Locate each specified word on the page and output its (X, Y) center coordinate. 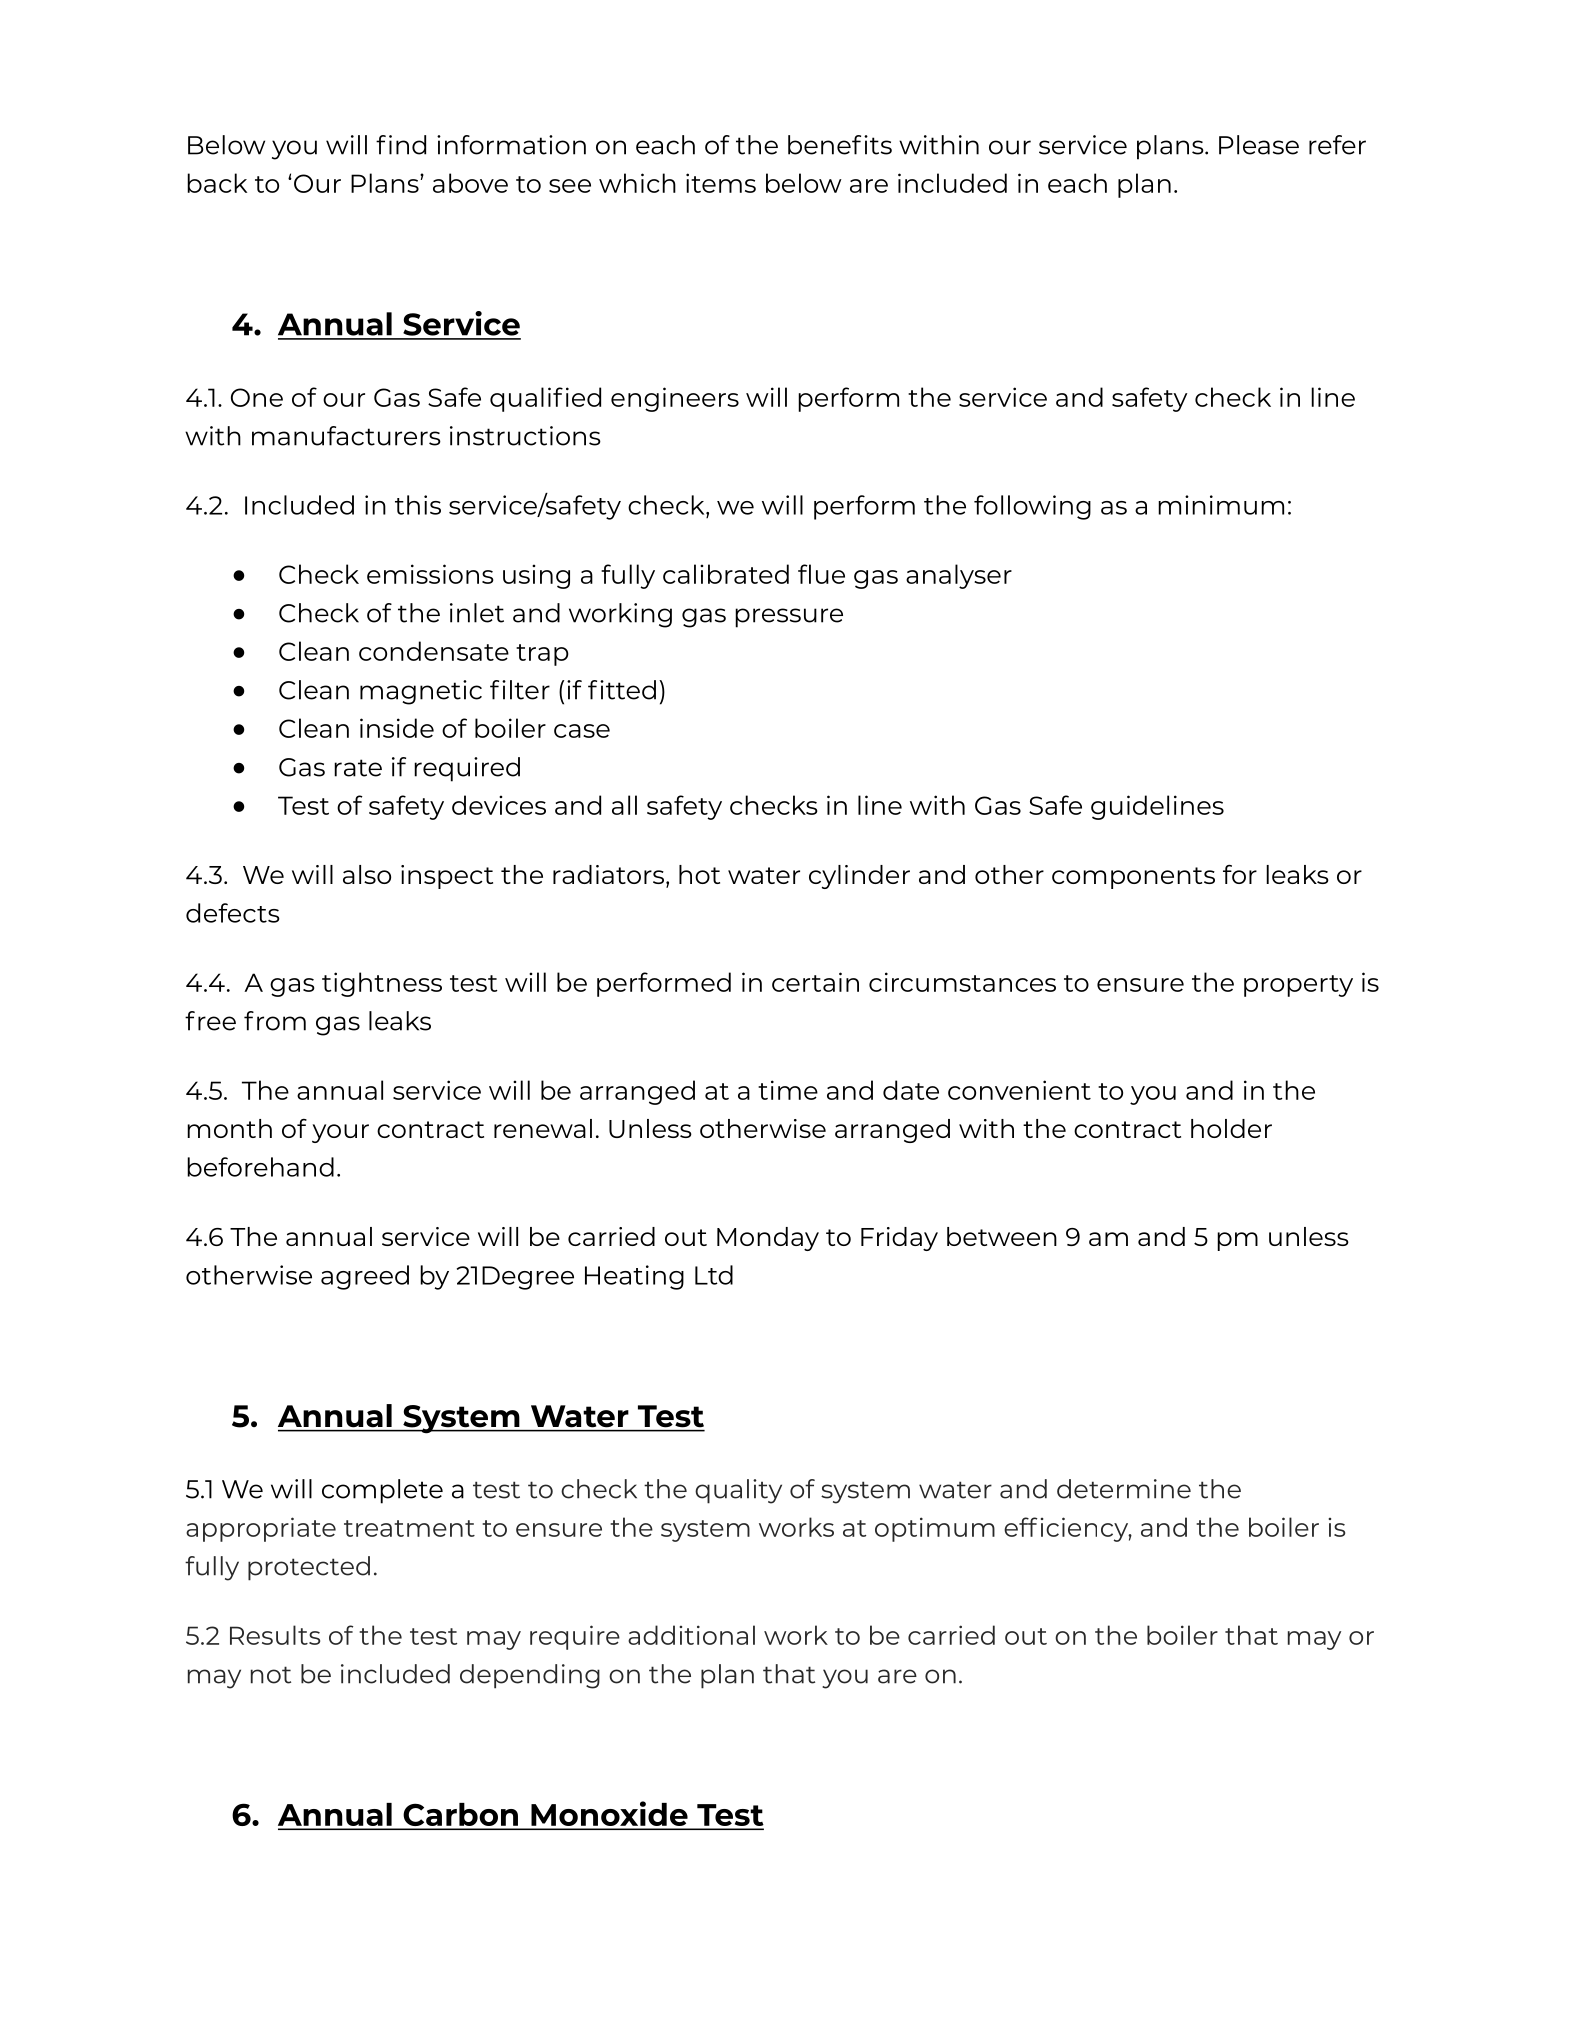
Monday (768, 1239)
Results (275, 1635)
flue (821, 574)
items (721, 183)
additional (691, 1635)
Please (1259, 145)
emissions (430, 574)
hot (699, 874)
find (401, 145)
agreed (365, 1277)
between (1002, 1236)
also (367, 874)
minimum (1221, 505)
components (1133, 878)
